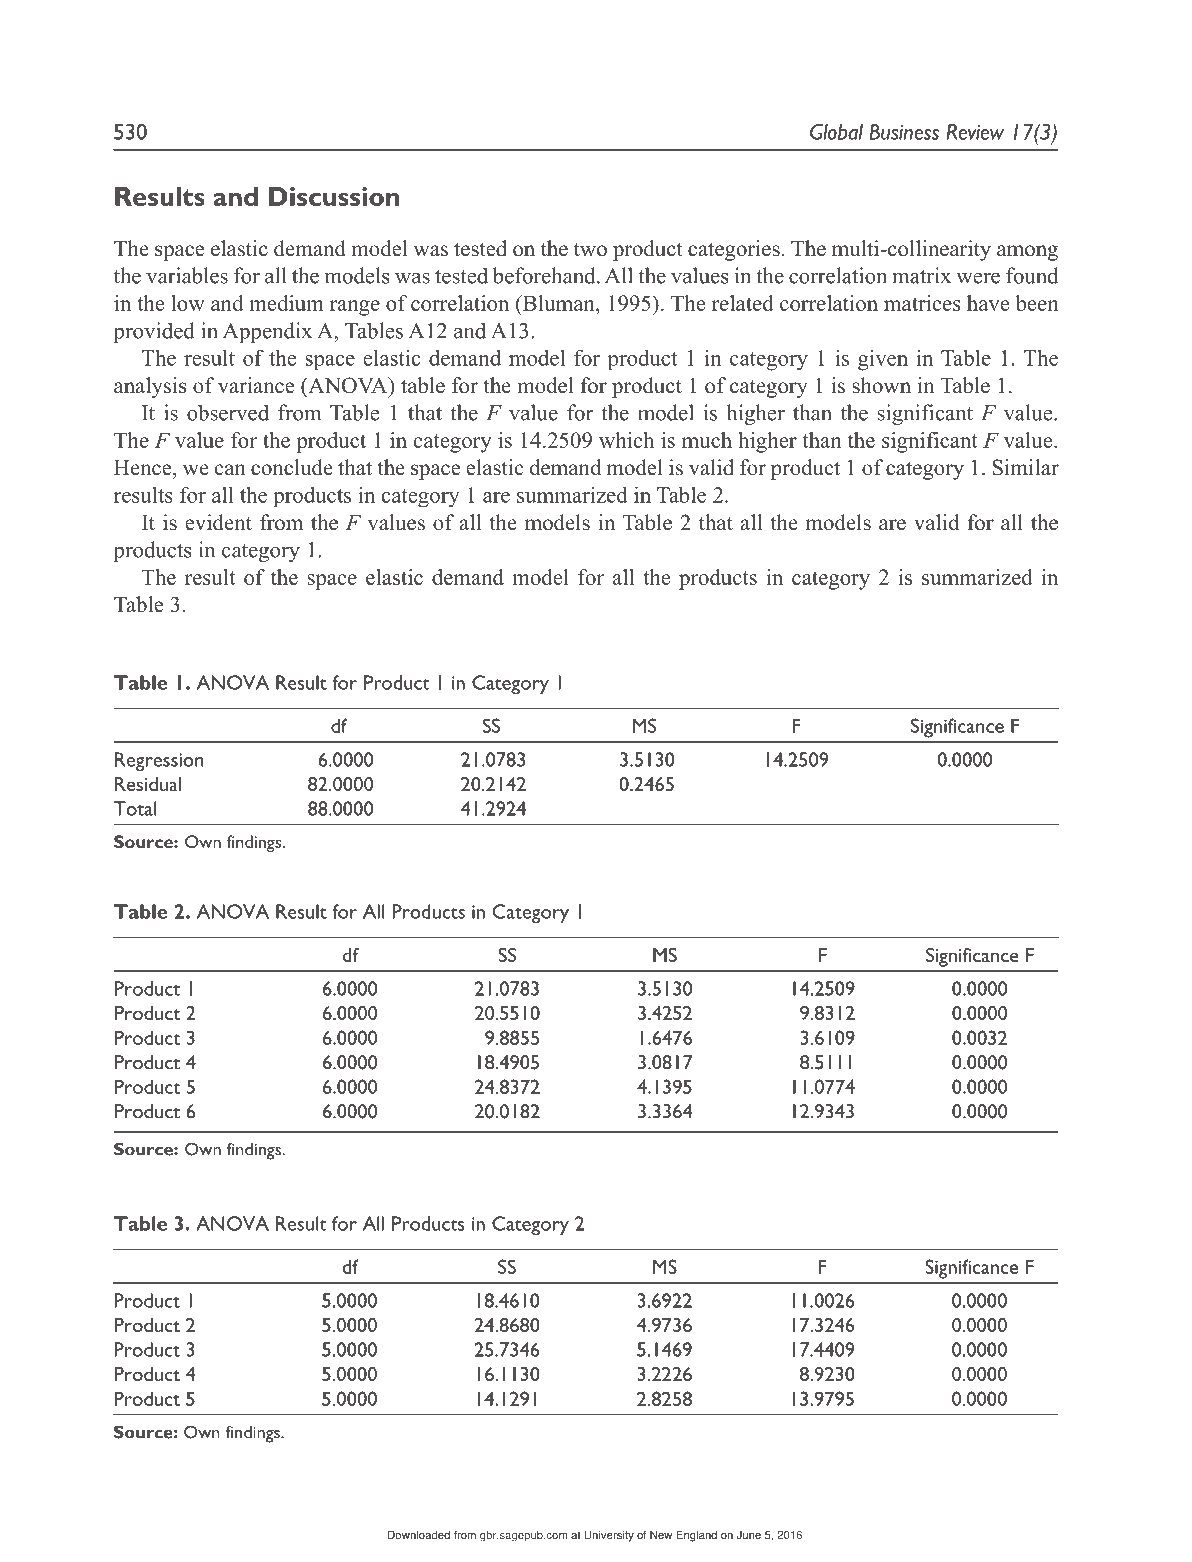 This image has height=1562, width=1192. Describe the element at coordinates (334, 196) in the image. I see `Discussion` at that location.
